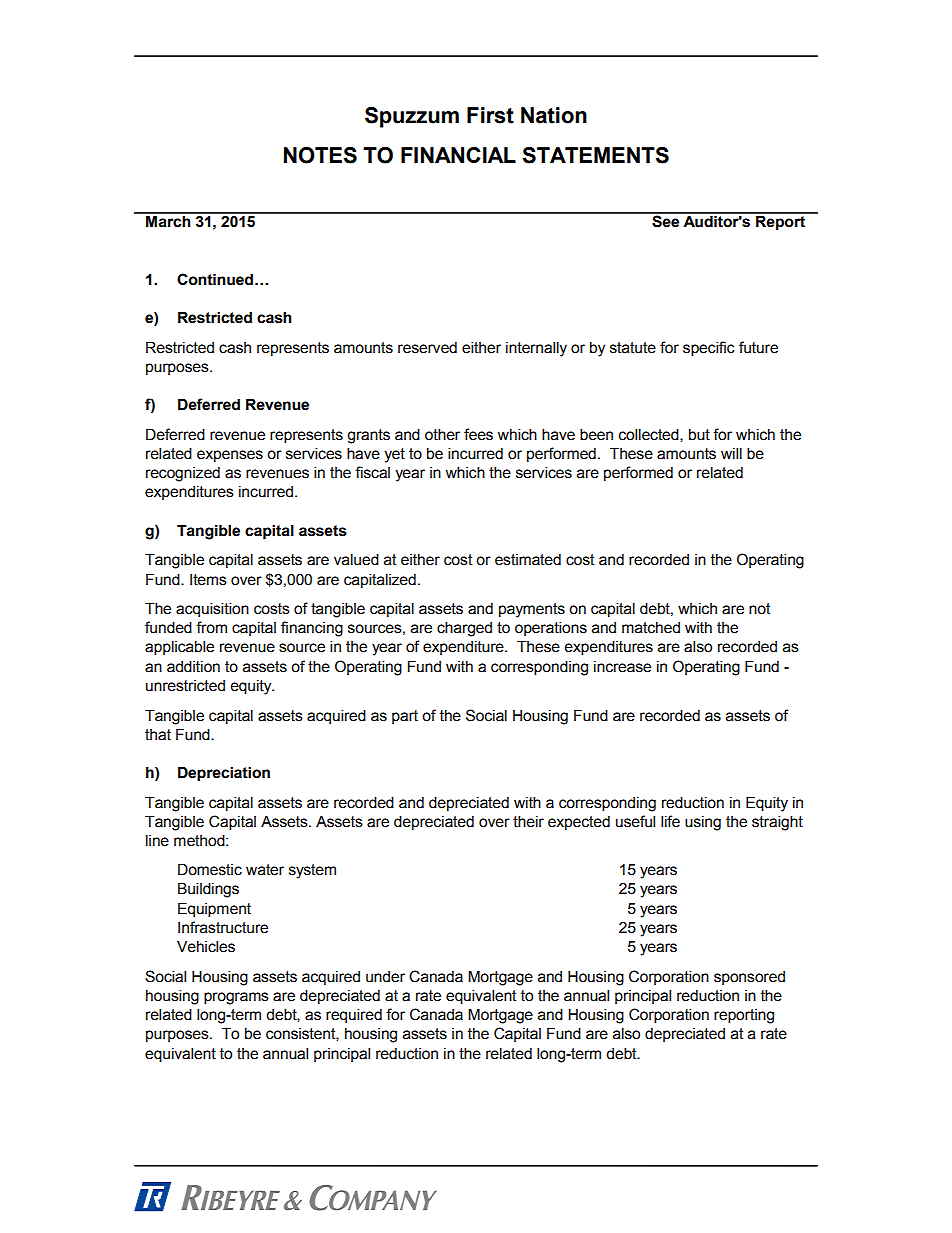 This screenshot has width=952, height=1233. What do you see at coordinates (651, 628) in the screenshot?
I see `matched` at bounding box center [651, 628].
